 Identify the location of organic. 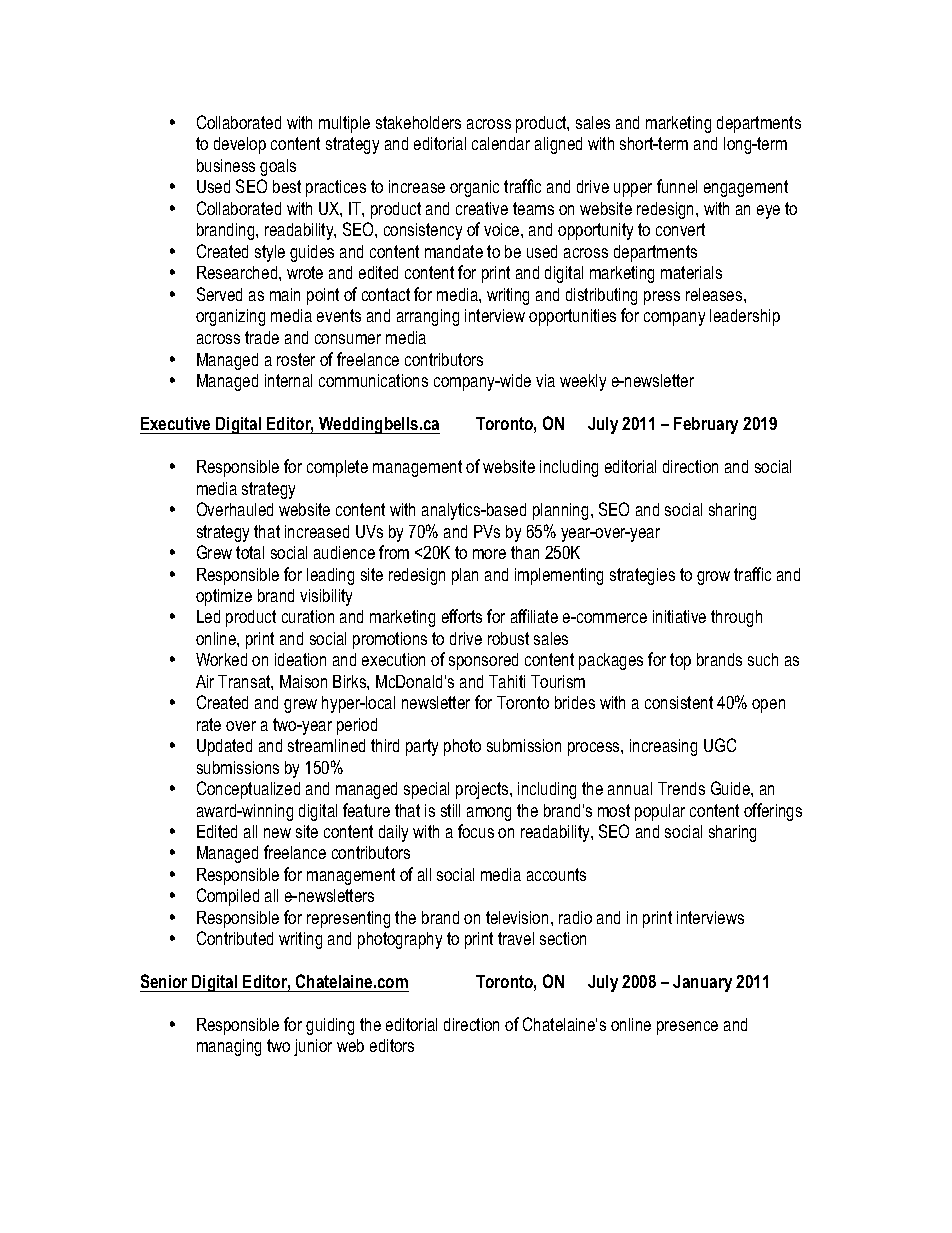
(474, 188).
